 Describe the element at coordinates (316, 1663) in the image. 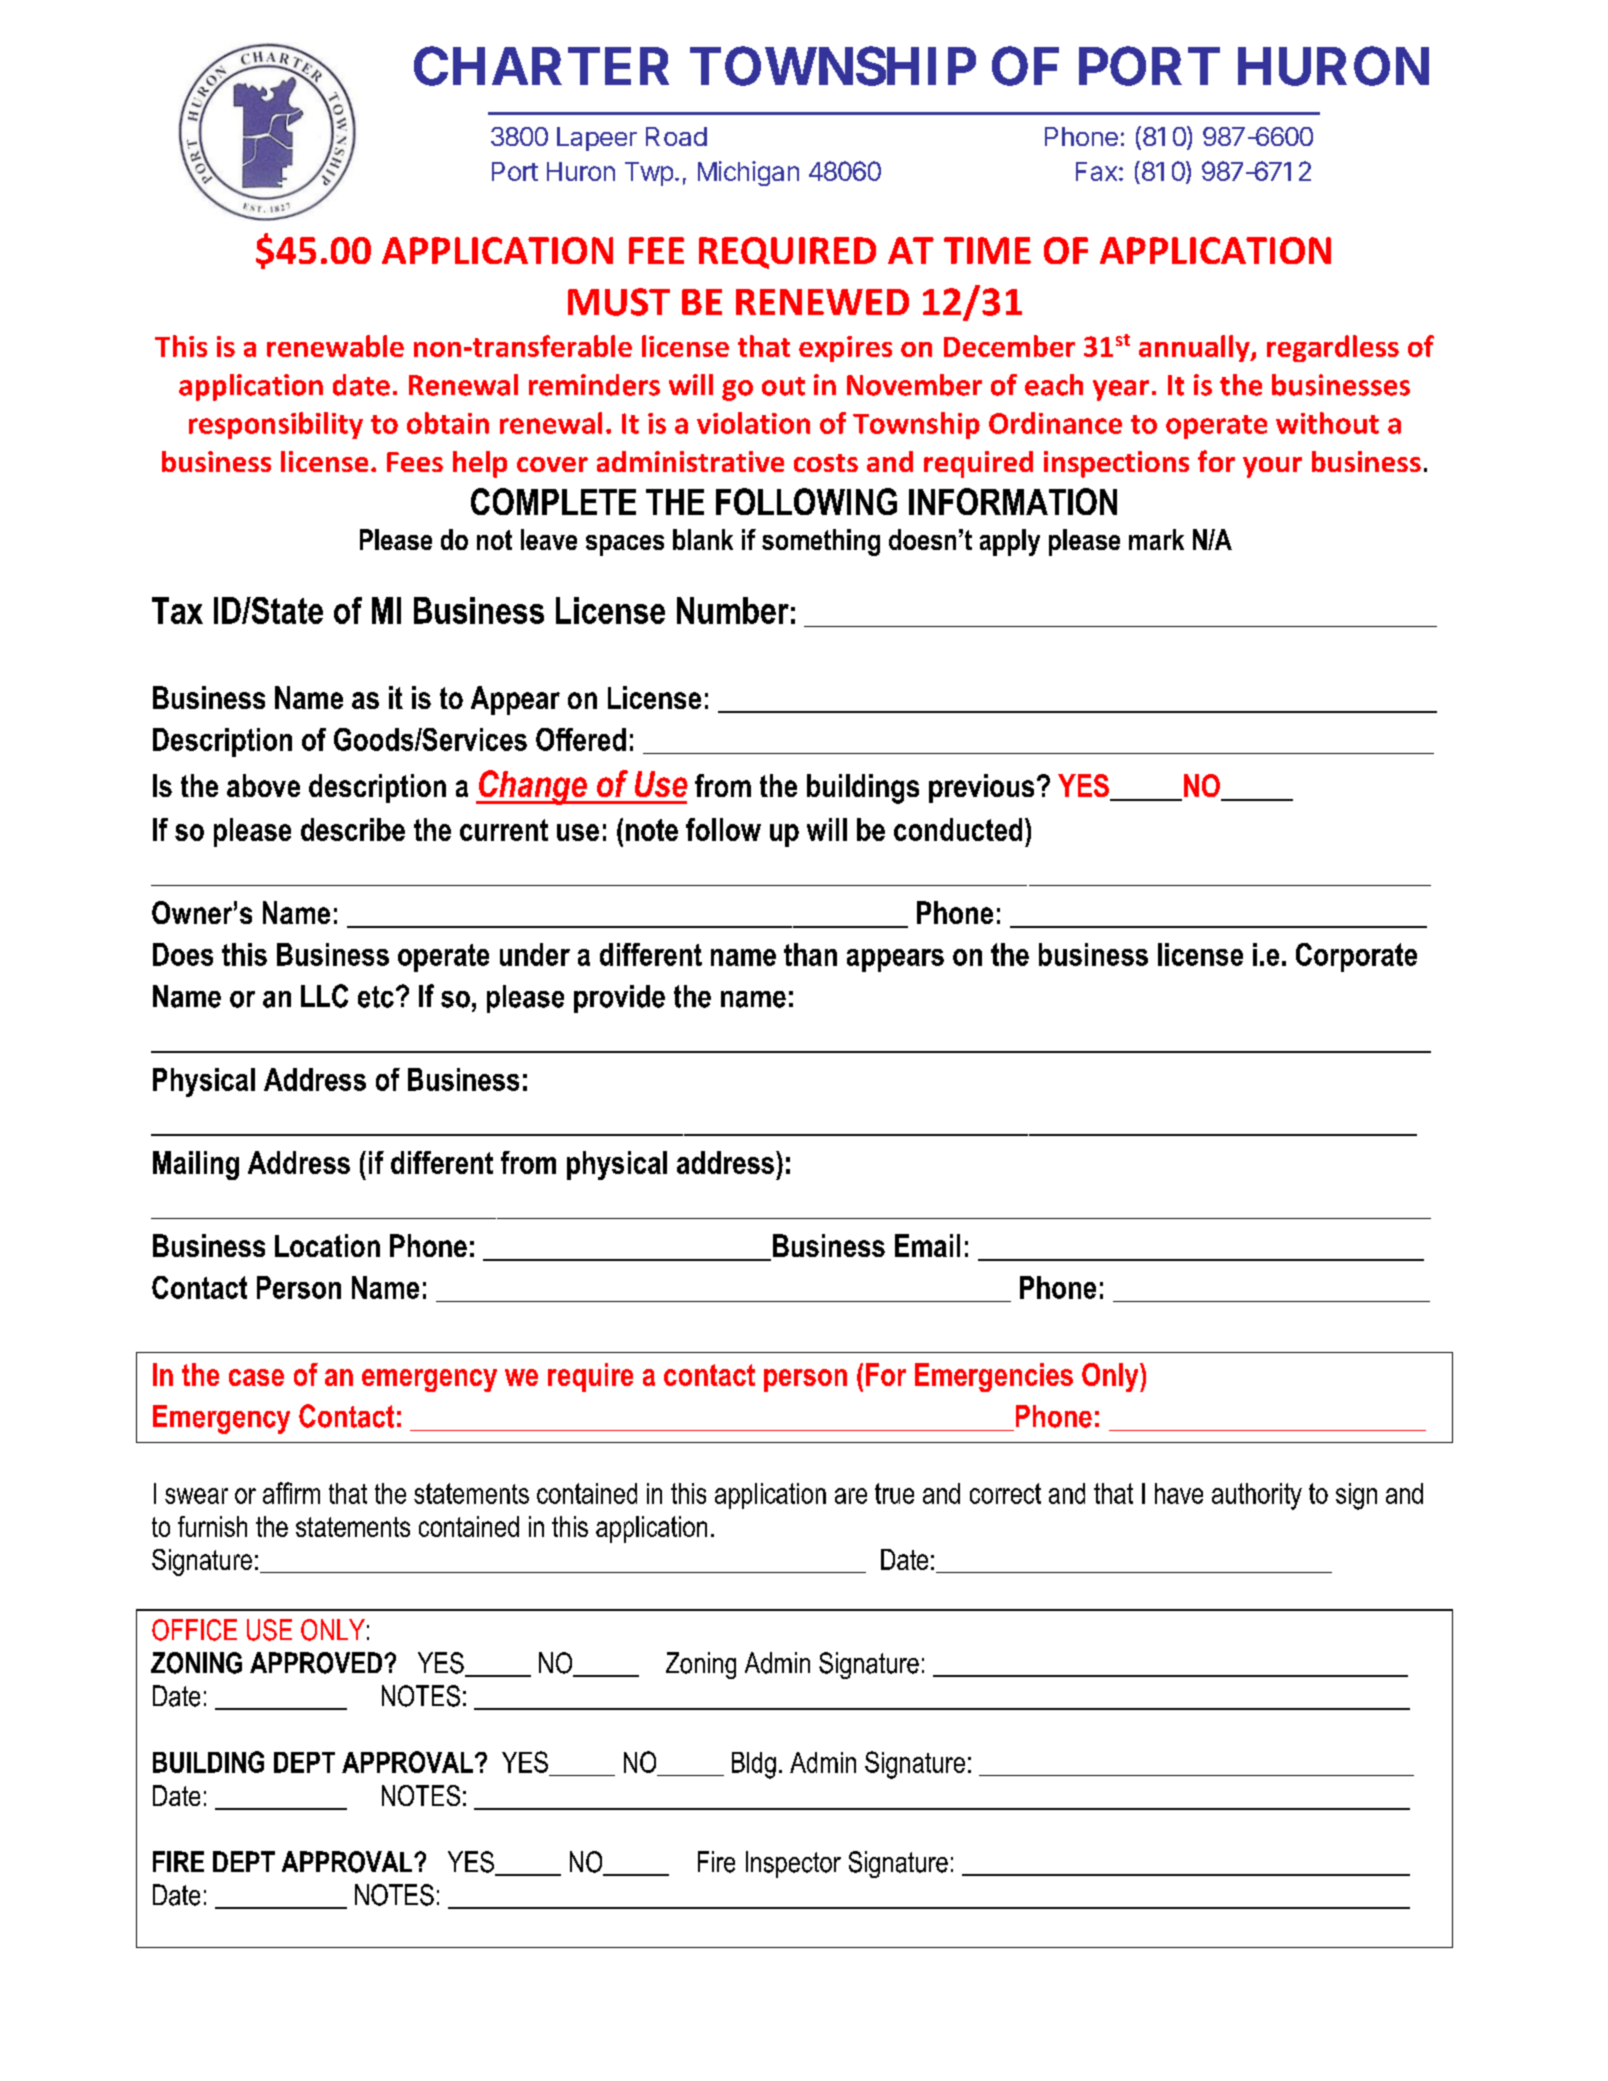

I see `APPROVED` at that location.
